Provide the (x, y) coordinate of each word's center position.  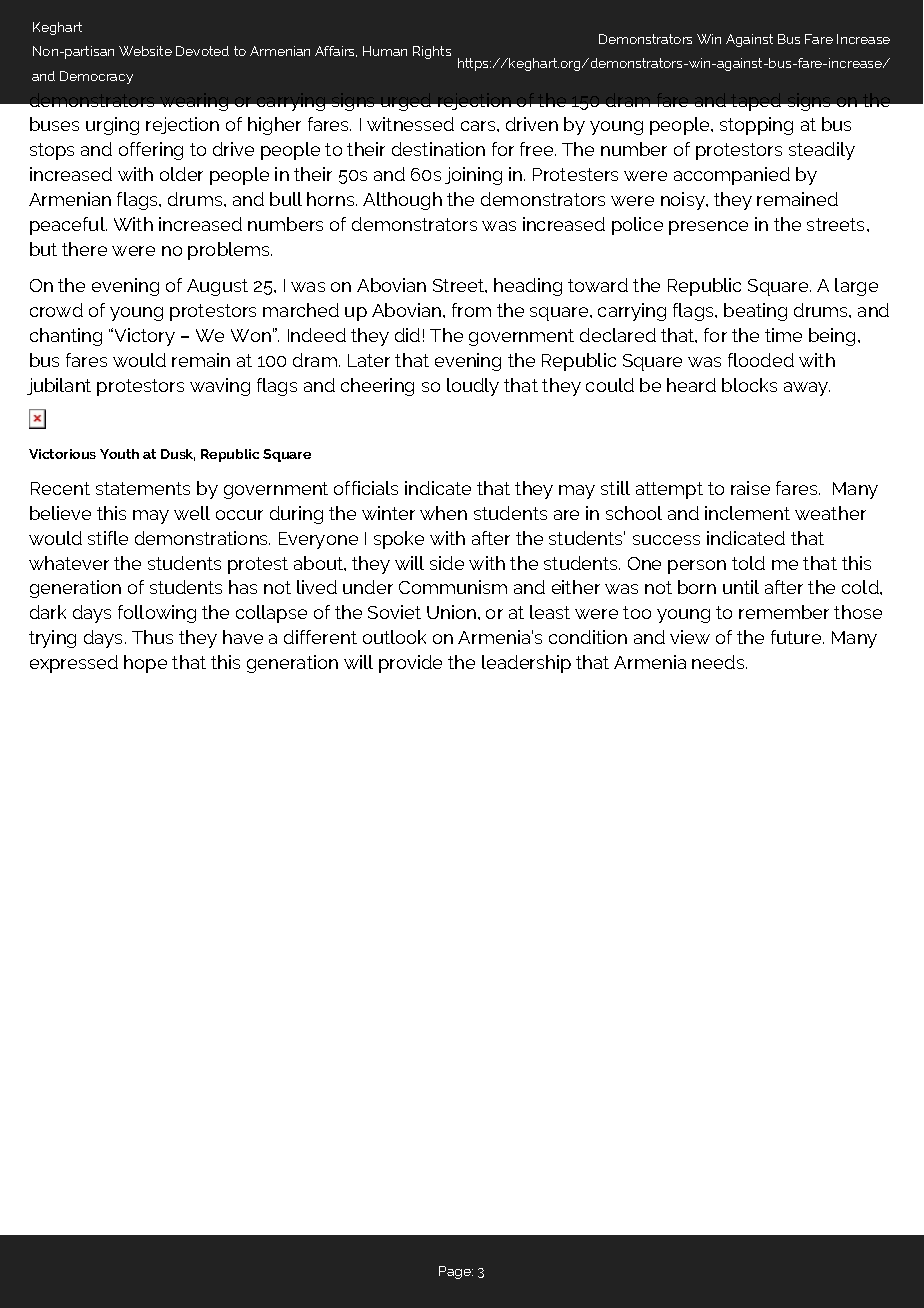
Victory (143, 337)
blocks (749, 385)
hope (145, 664)
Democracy (96, 77)
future (797, 637)
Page (456, 1272)
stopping (756, 126)
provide (410, 664)
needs (719, 662)
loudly (473, 387)
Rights (432, 52)
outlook (394, 637)
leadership (526, 664)
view (690, 637)
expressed (74, 664)
